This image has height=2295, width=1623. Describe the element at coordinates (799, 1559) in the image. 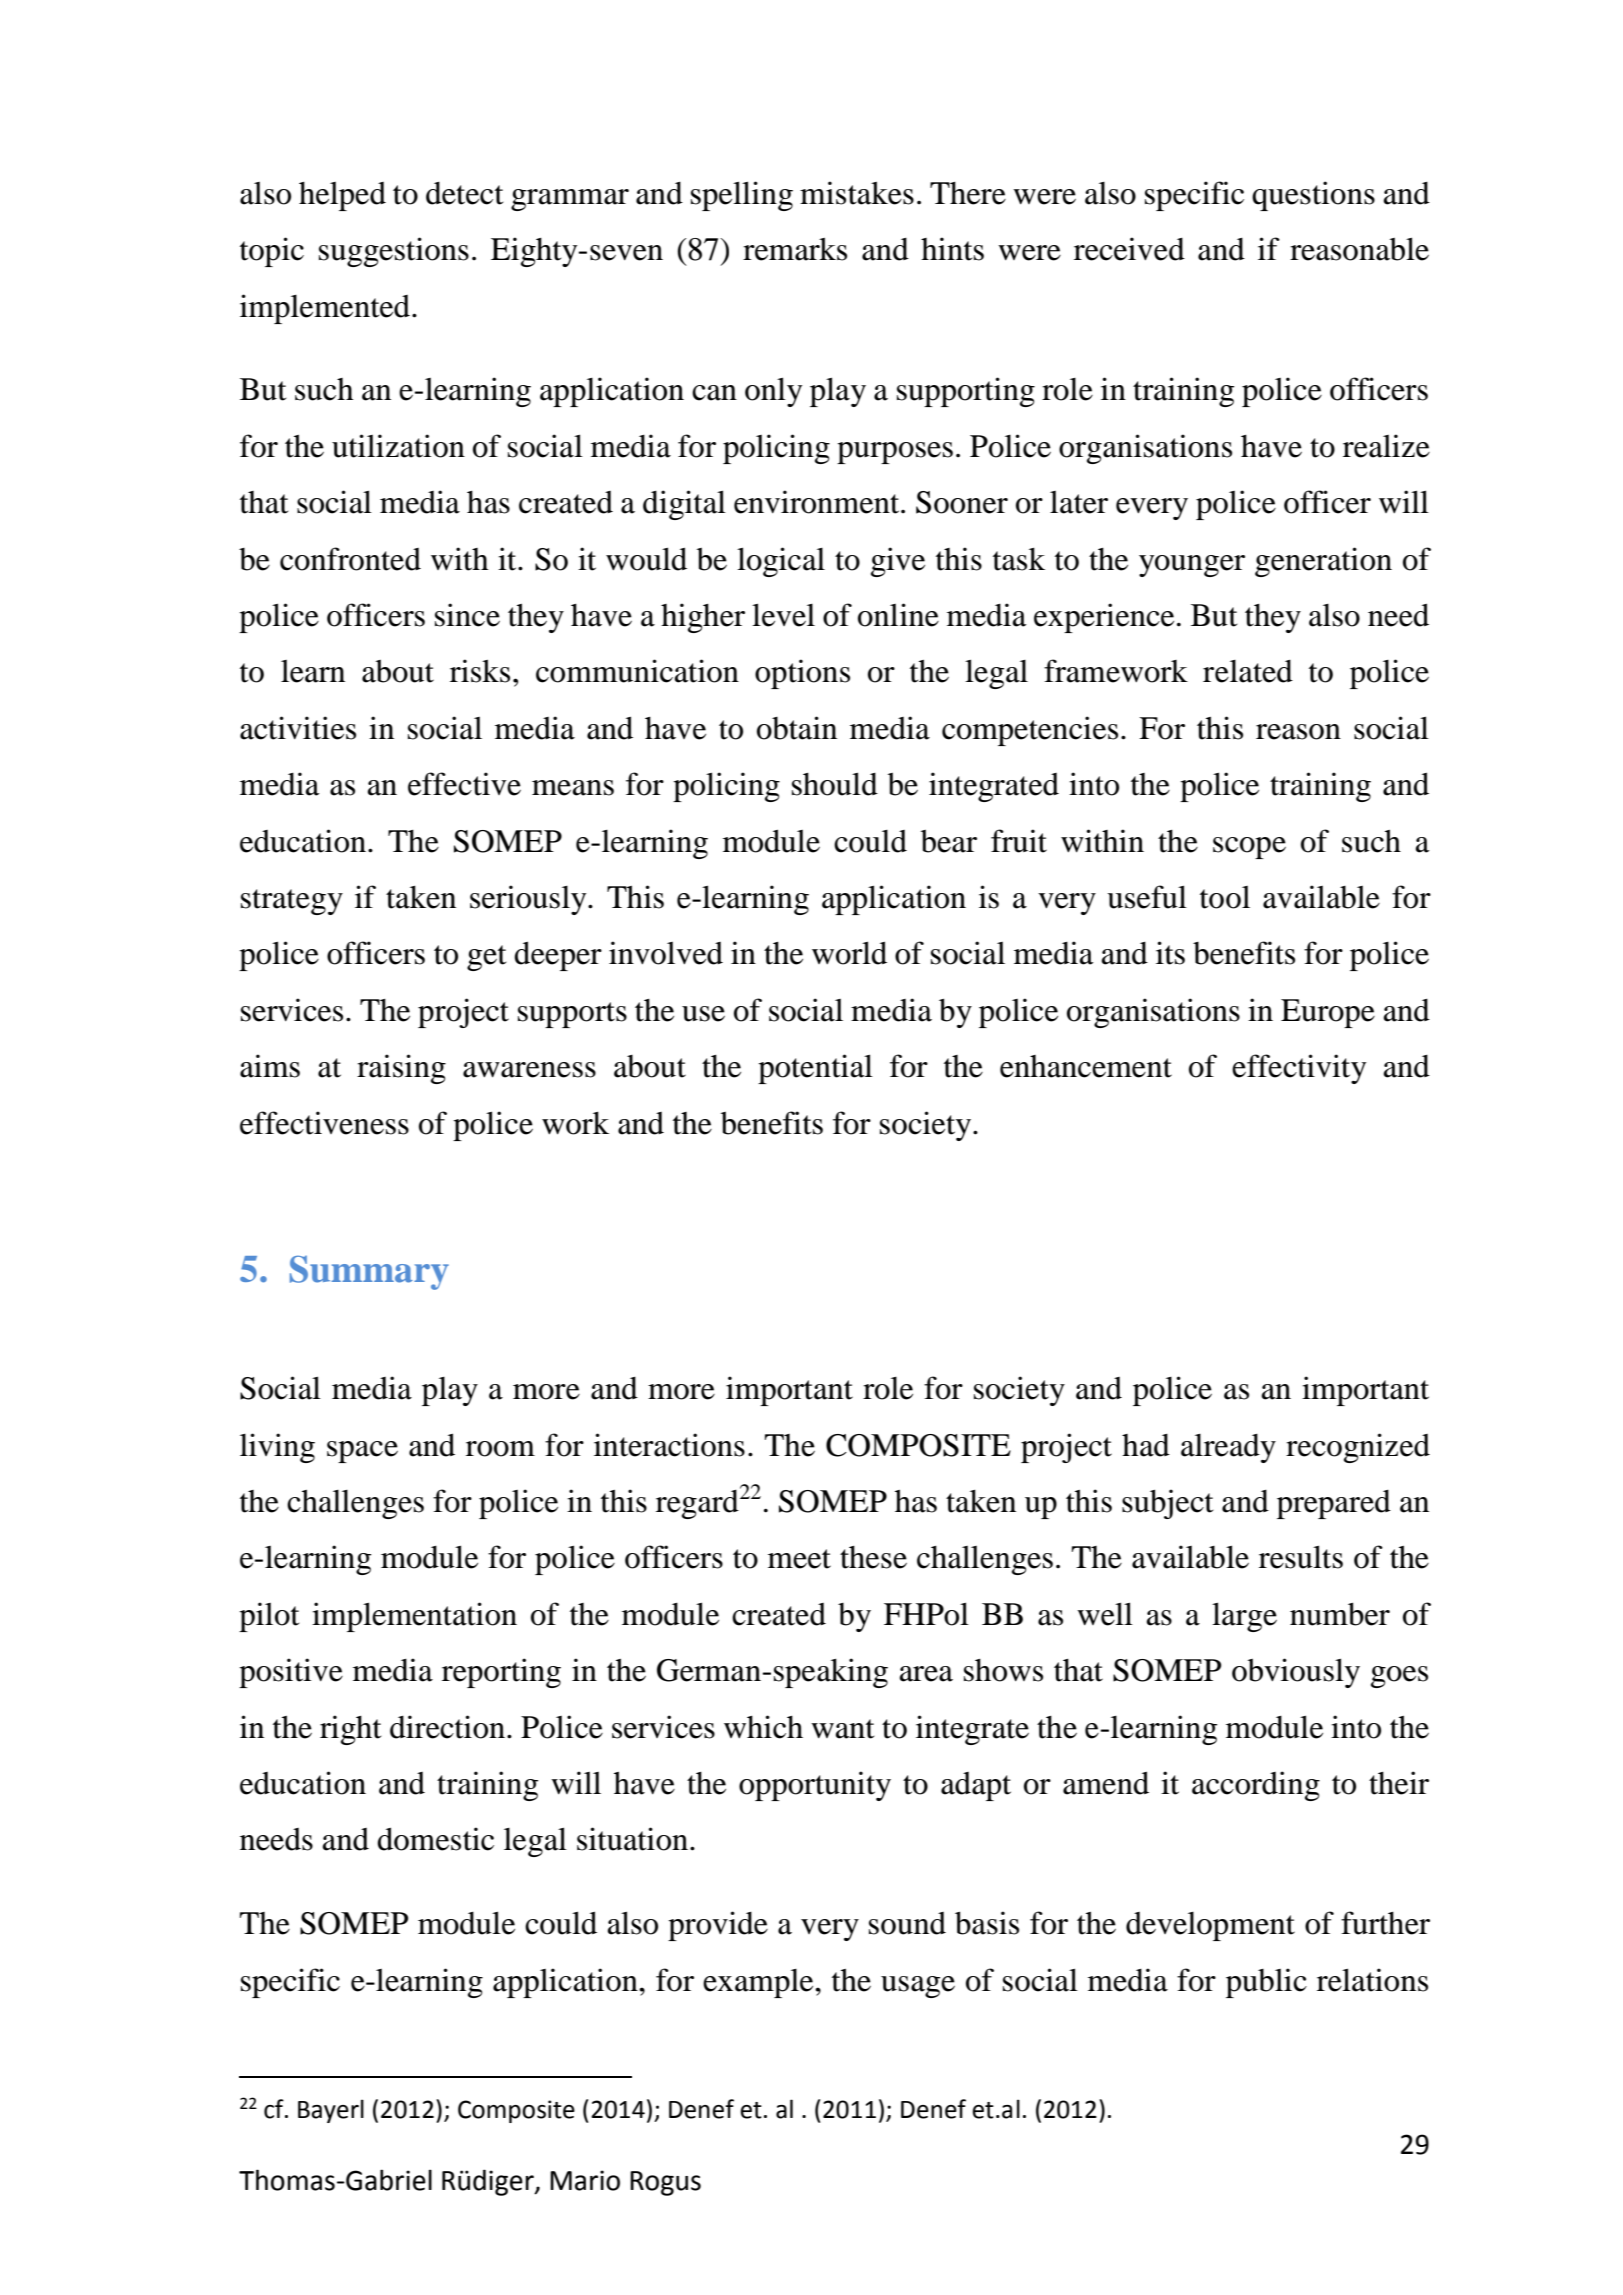

I see `meet` at that location.
